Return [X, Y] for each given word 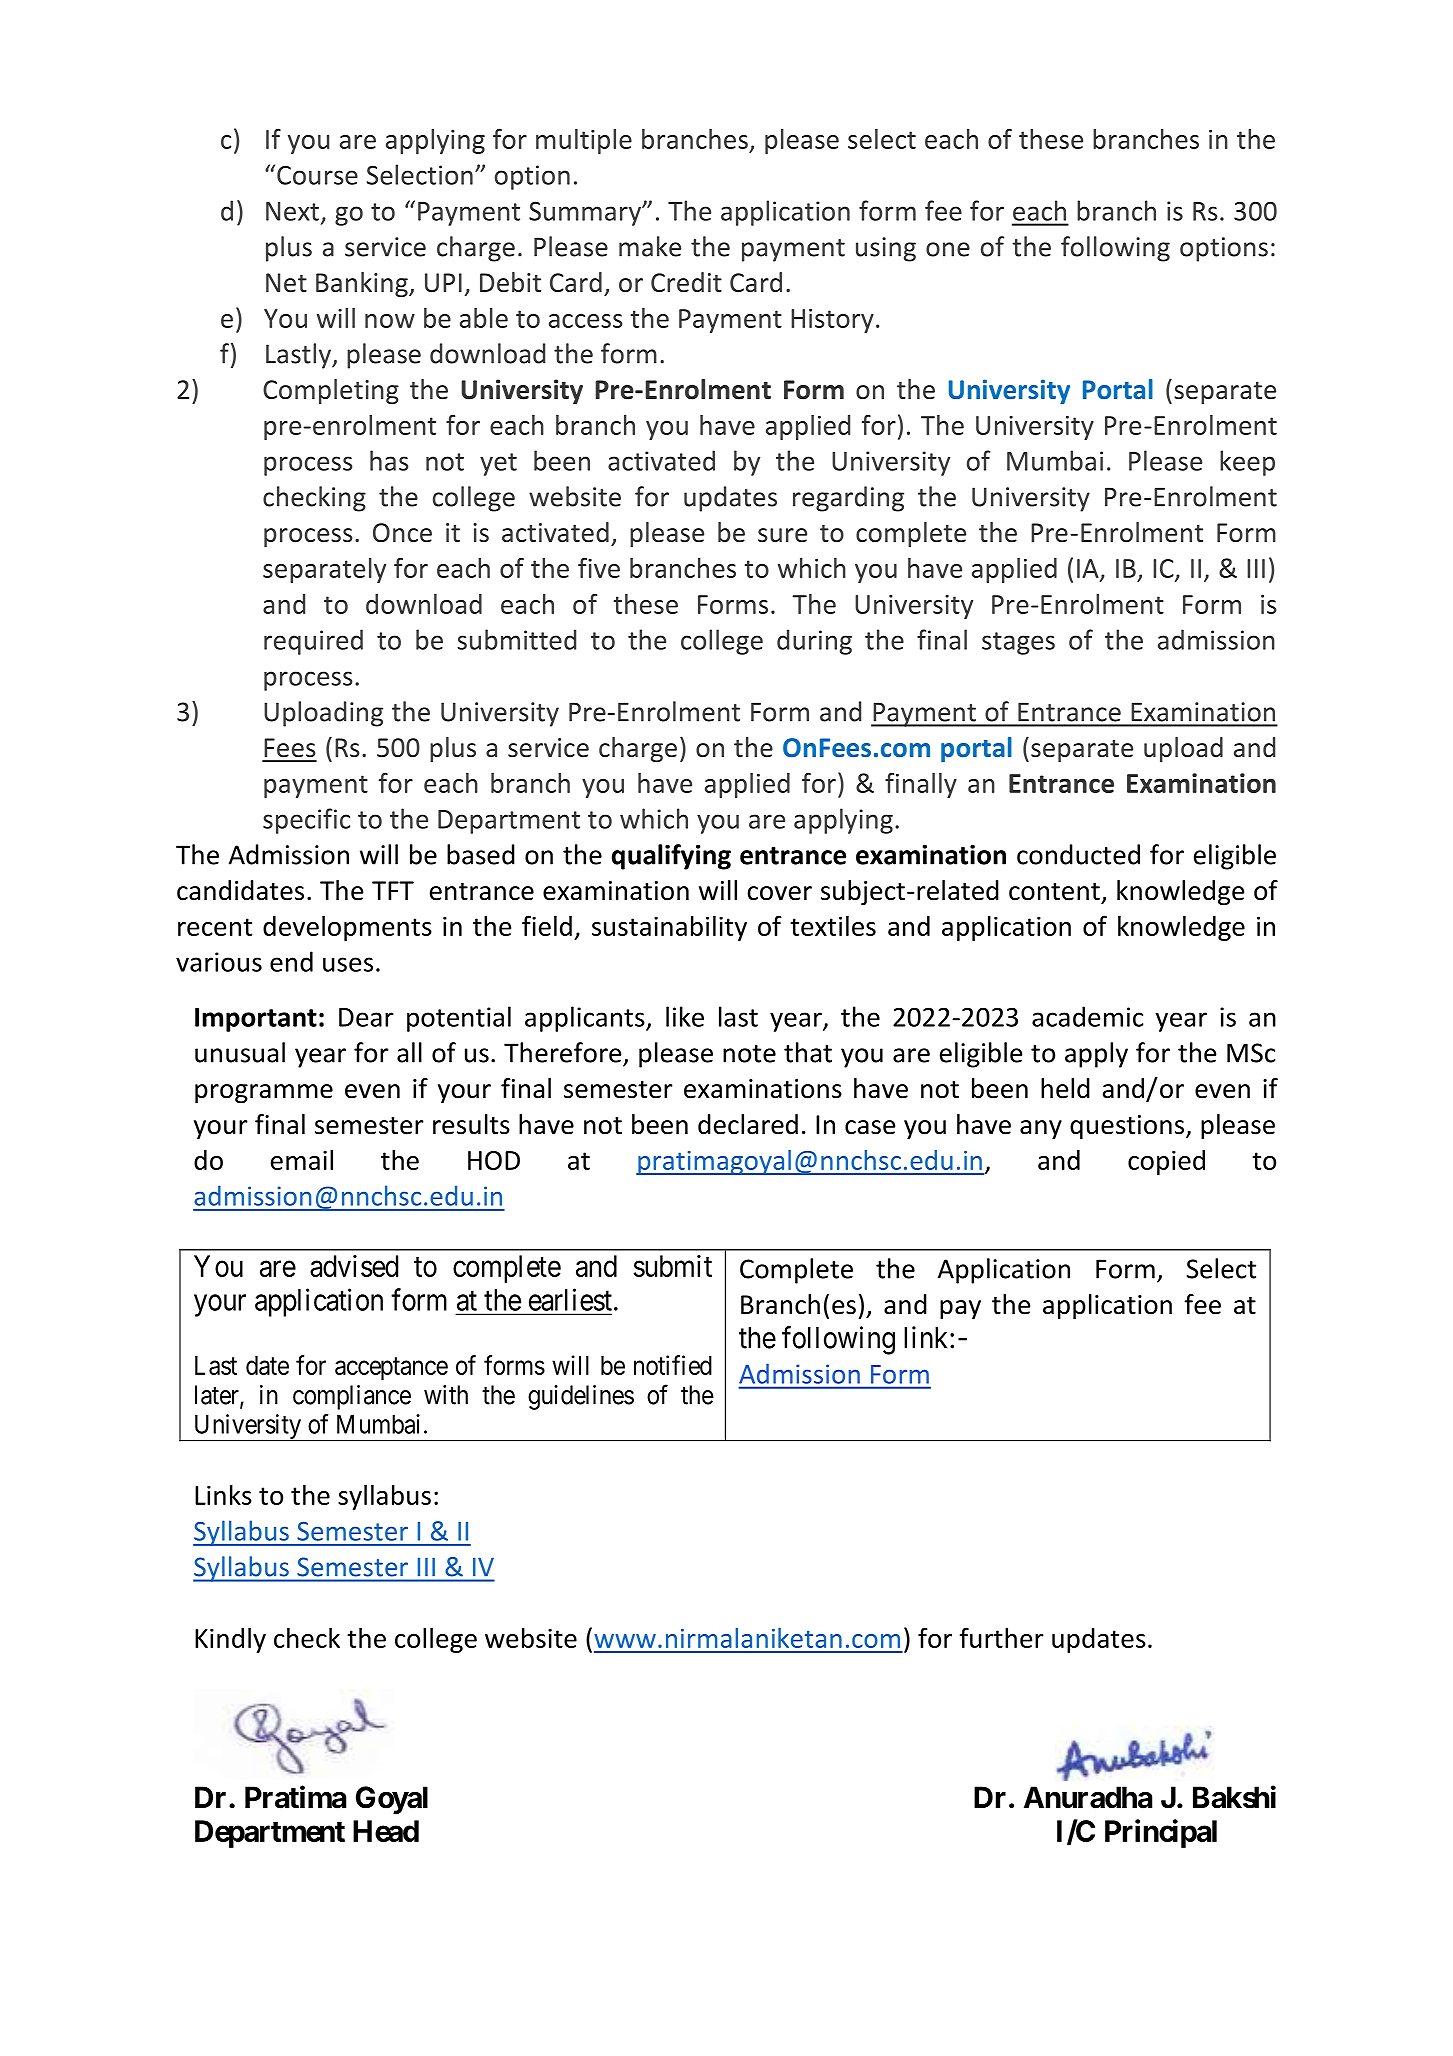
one [948, 249]
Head [386, 1831]
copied [1166, 1162]
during [814, 642]
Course [317, 175]
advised [354, 1266]
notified [673, 1365]
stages [1018, 643]
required [313, 642]
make [650, 246]
